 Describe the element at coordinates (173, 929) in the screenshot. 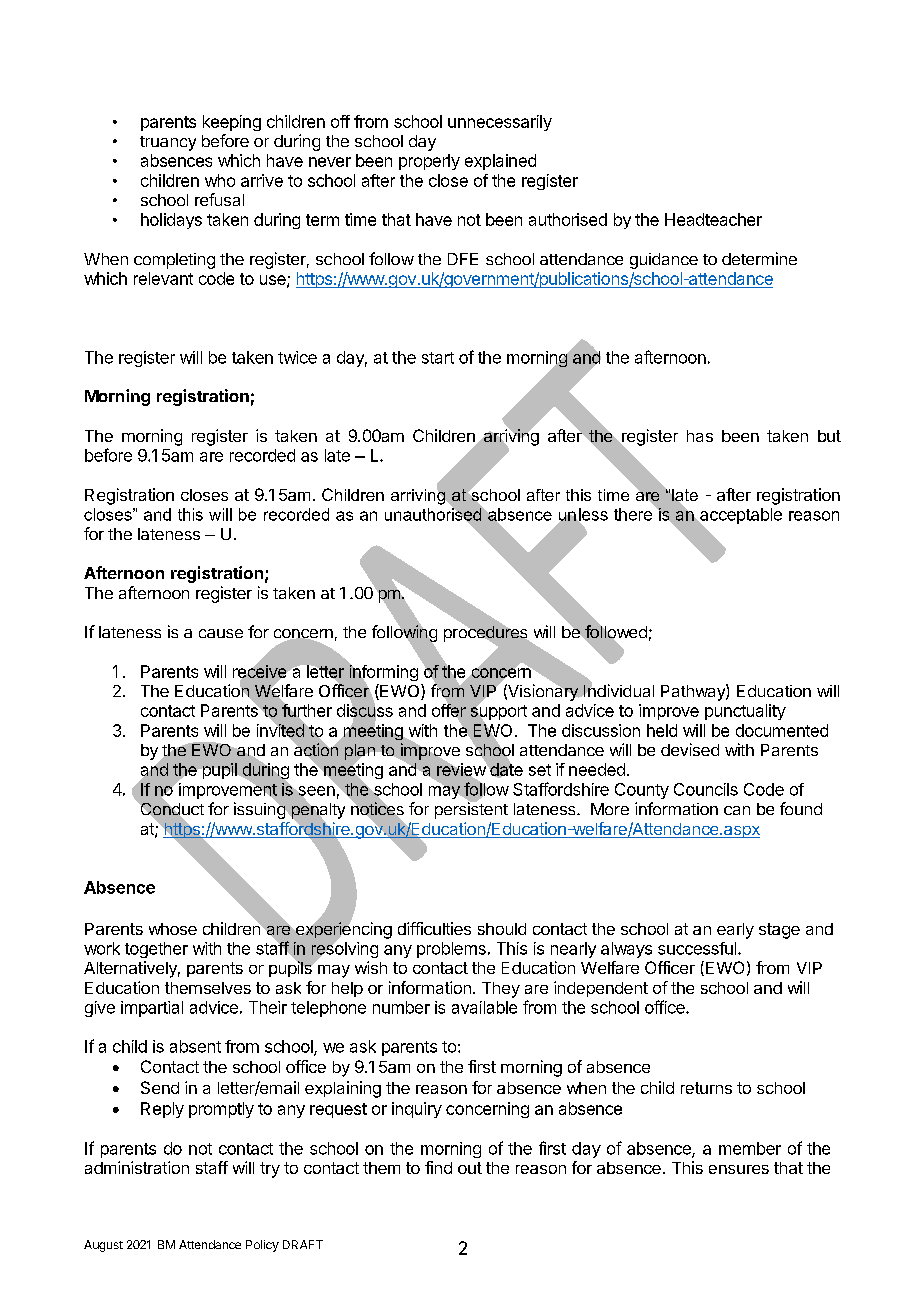

I see `whose` at that location.
